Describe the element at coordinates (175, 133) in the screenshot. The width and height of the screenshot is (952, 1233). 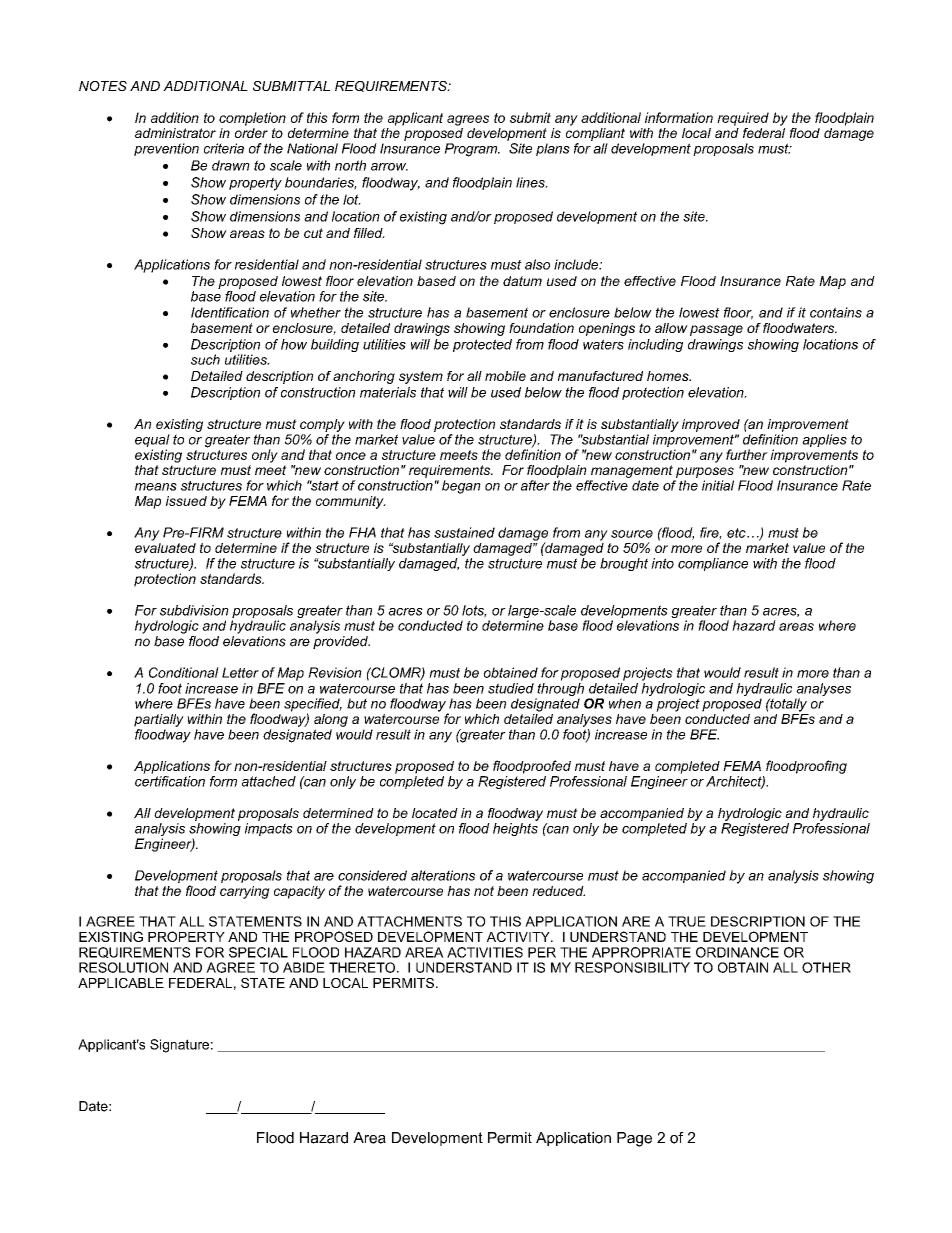
I see `administrator` at that location.
